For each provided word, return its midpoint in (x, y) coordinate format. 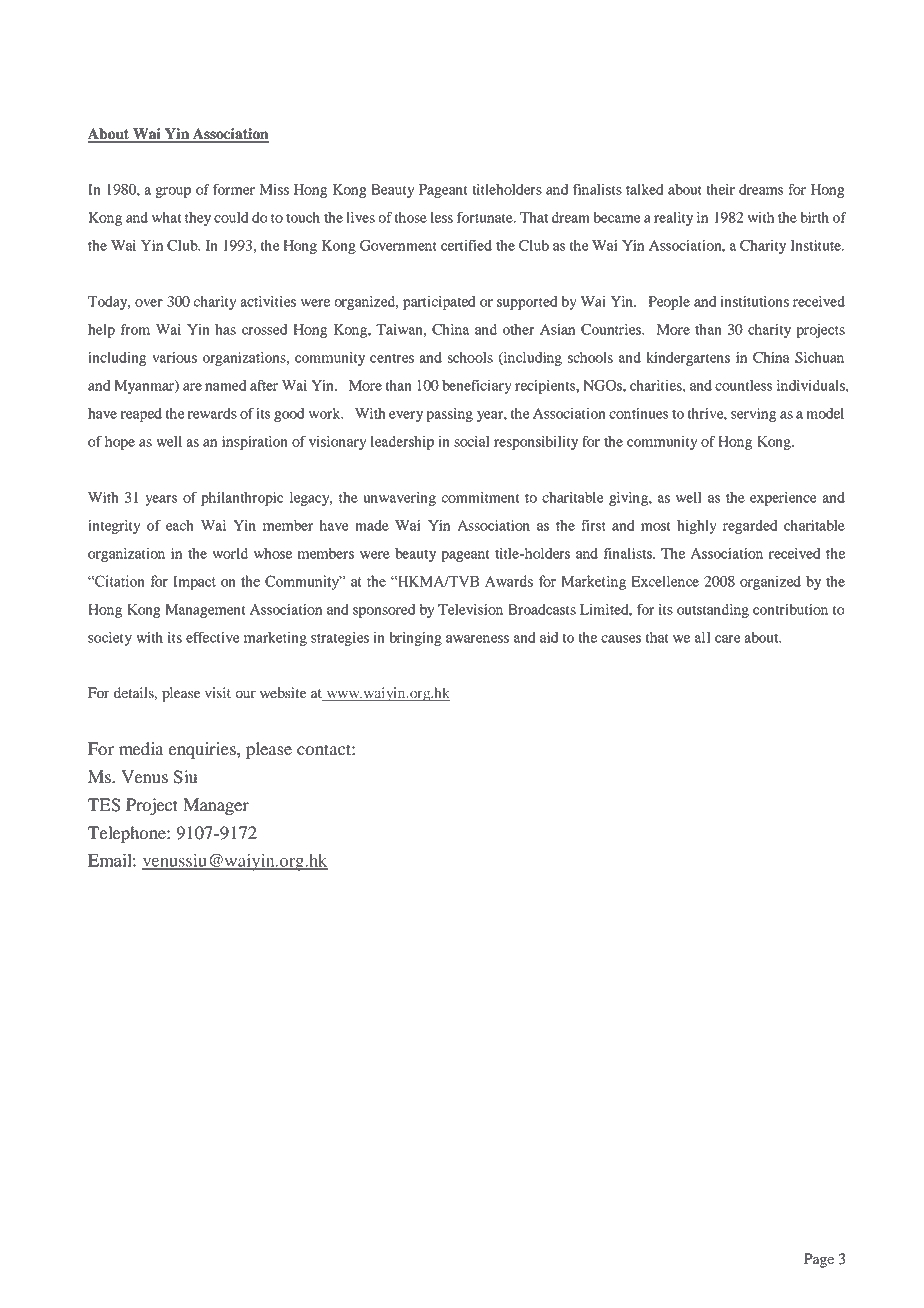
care (728, 639)
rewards (212, 413)
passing (450, 415)
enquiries (203, 750)
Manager (216, 806)
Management (205, 611)
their (720, 189)
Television (470, 609)
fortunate (486, 217)
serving (753, 415)
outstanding (713, 611)
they (198, 219)
